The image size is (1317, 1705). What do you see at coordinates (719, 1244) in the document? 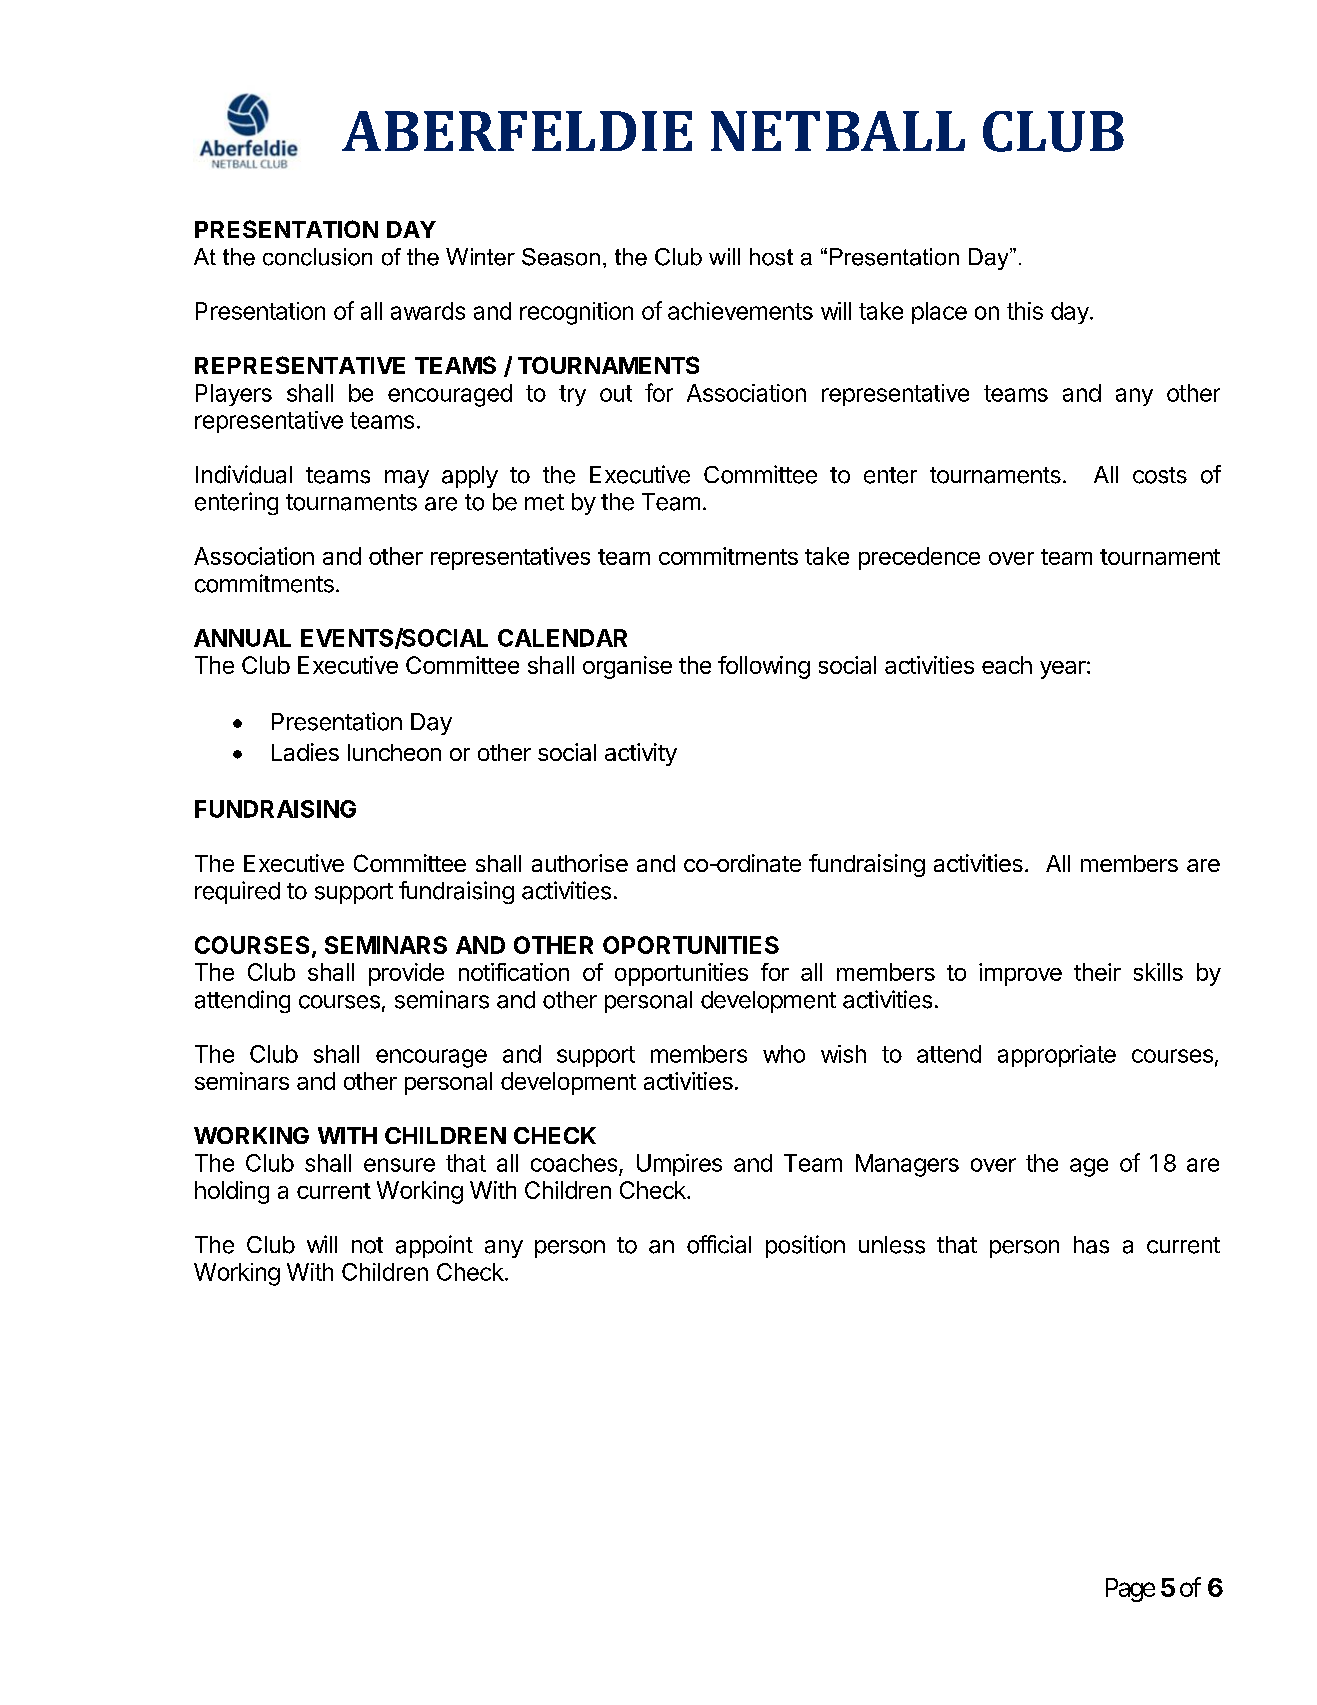
I see `official` at bounding box center [719, 1244].
